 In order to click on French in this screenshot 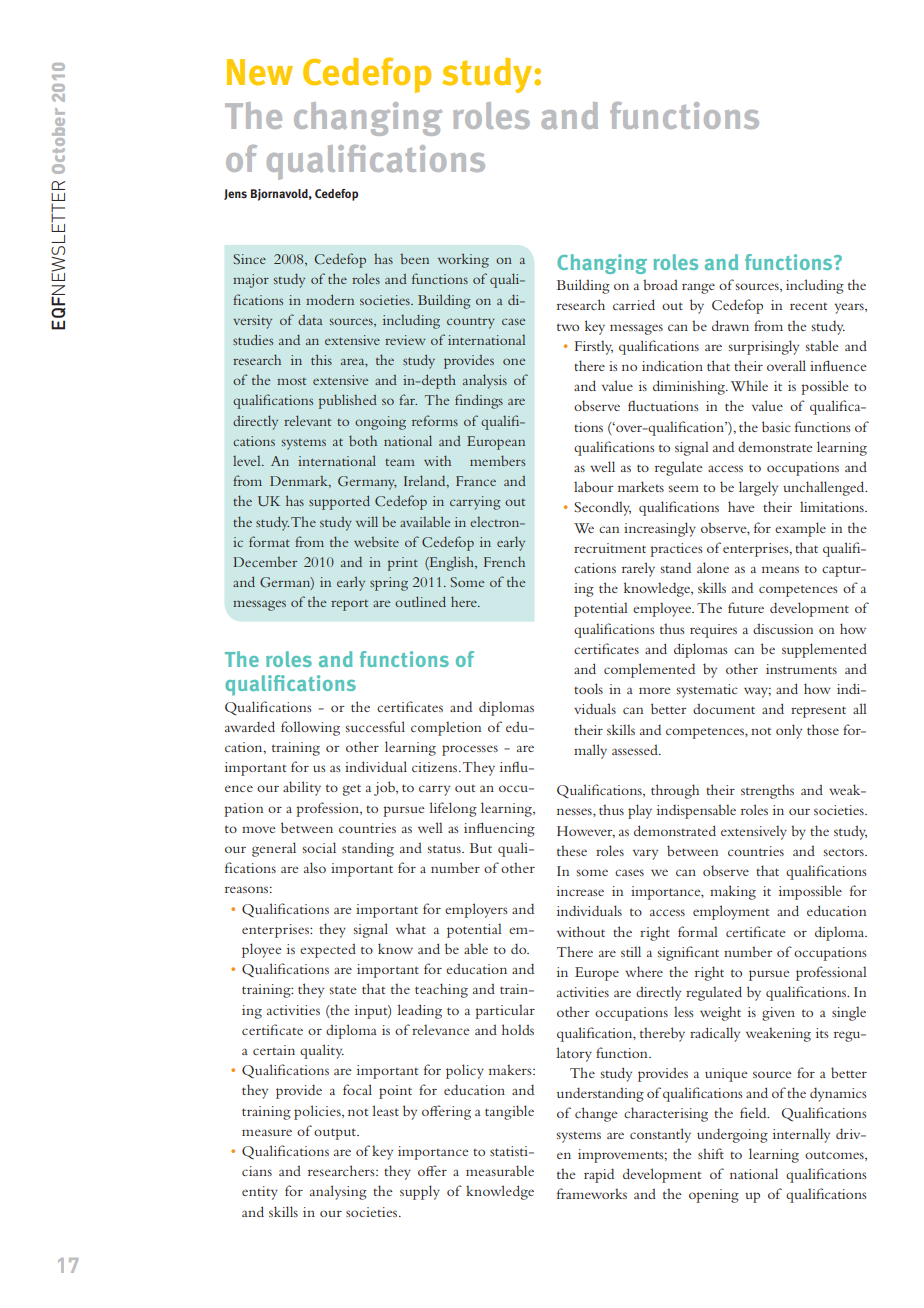, I will do `click(504, 561)`.
